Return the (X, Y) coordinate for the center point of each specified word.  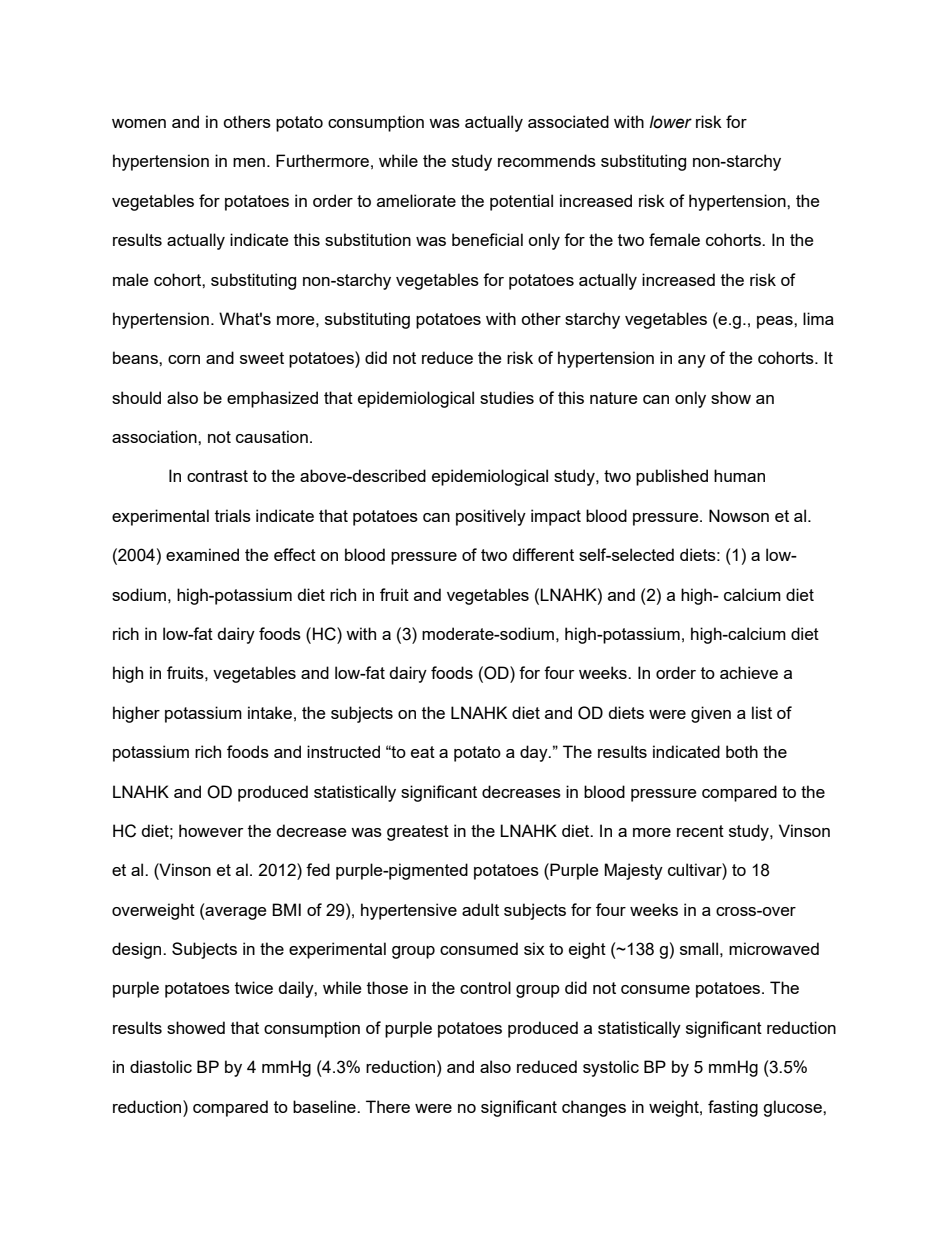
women (139, 123)
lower (670, 122)
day (535, 753)
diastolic (161, 1066)
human (739, 475)
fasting (733, 1108)
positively (491, 517)
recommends (547, 160)
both (742, 751)
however (211, 830)
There (388, 1106)
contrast (217, 476)
